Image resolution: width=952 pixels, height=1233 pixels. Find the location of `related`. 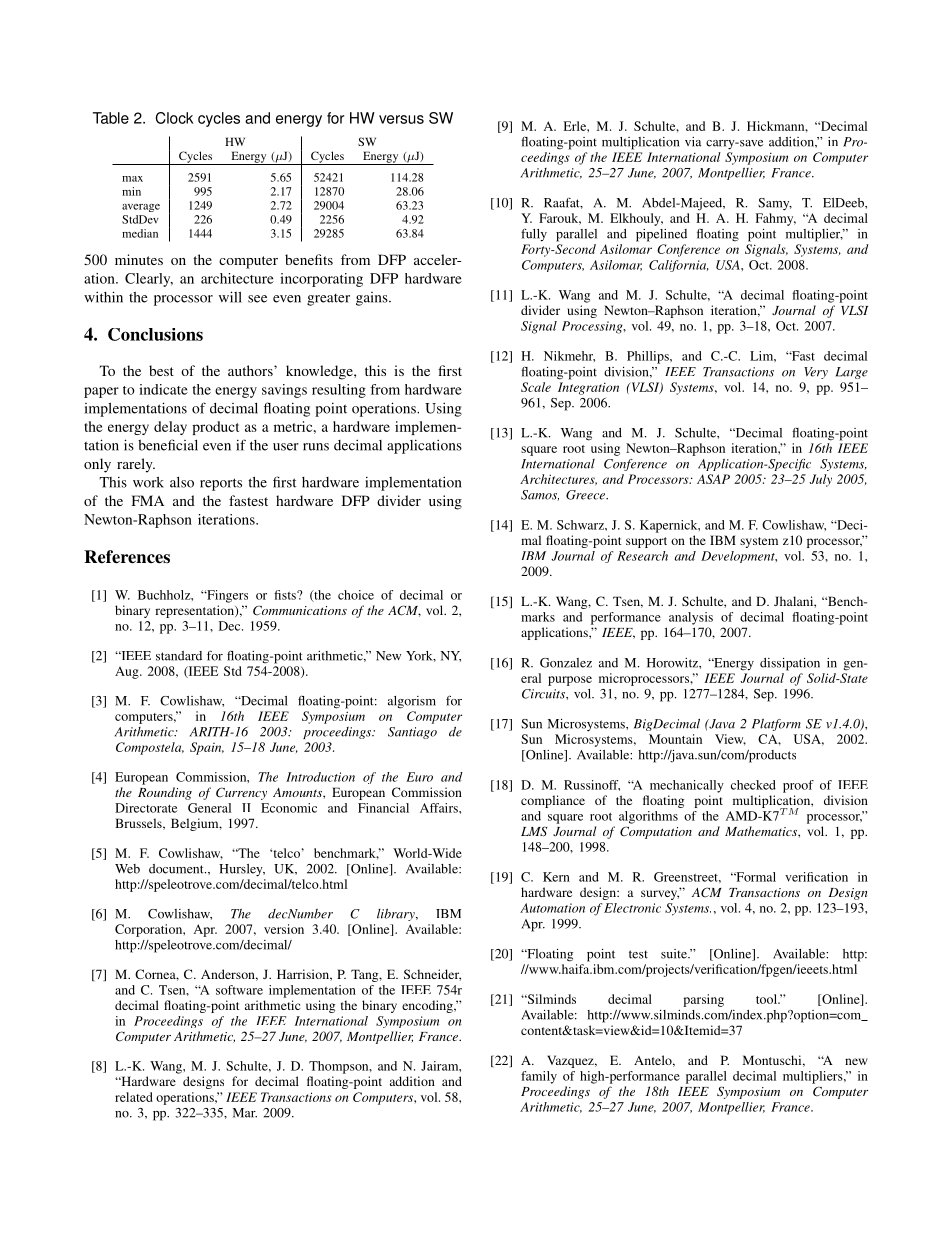

related is located at coordinates (134, 1097).
